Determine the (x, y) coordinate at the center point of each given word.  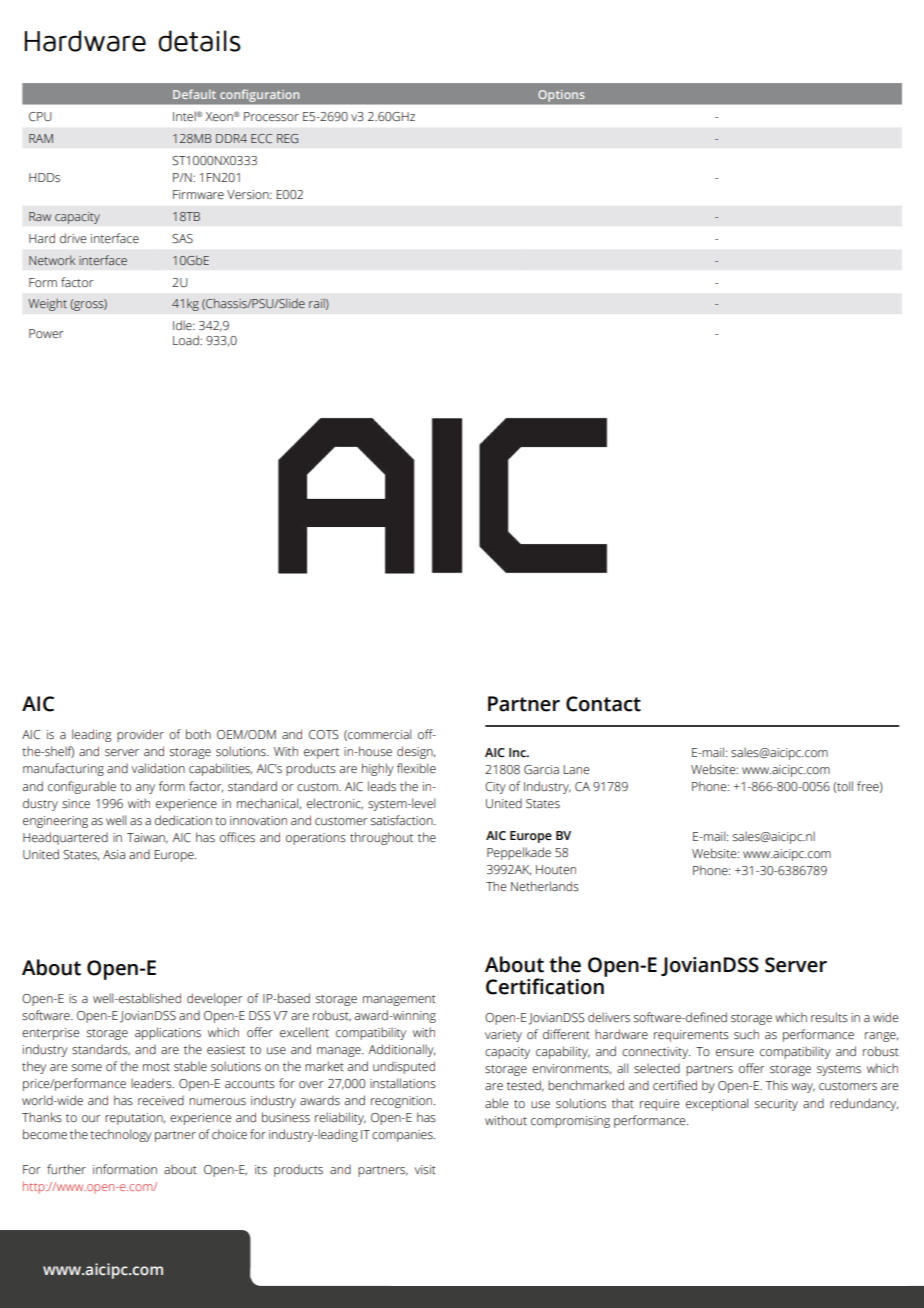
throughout (381, 838)
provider (140, 735)
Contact (603, 704)
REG (287, 138)
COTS (324, 735)
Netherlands (545, 886)
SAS (182, 239)
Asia (114, 855)
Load (187, 340)
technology (120, 1135)
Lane (576, 769)
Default (194, 94)
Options (561, 96)
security (776, 1105)
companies (403, 1136)
